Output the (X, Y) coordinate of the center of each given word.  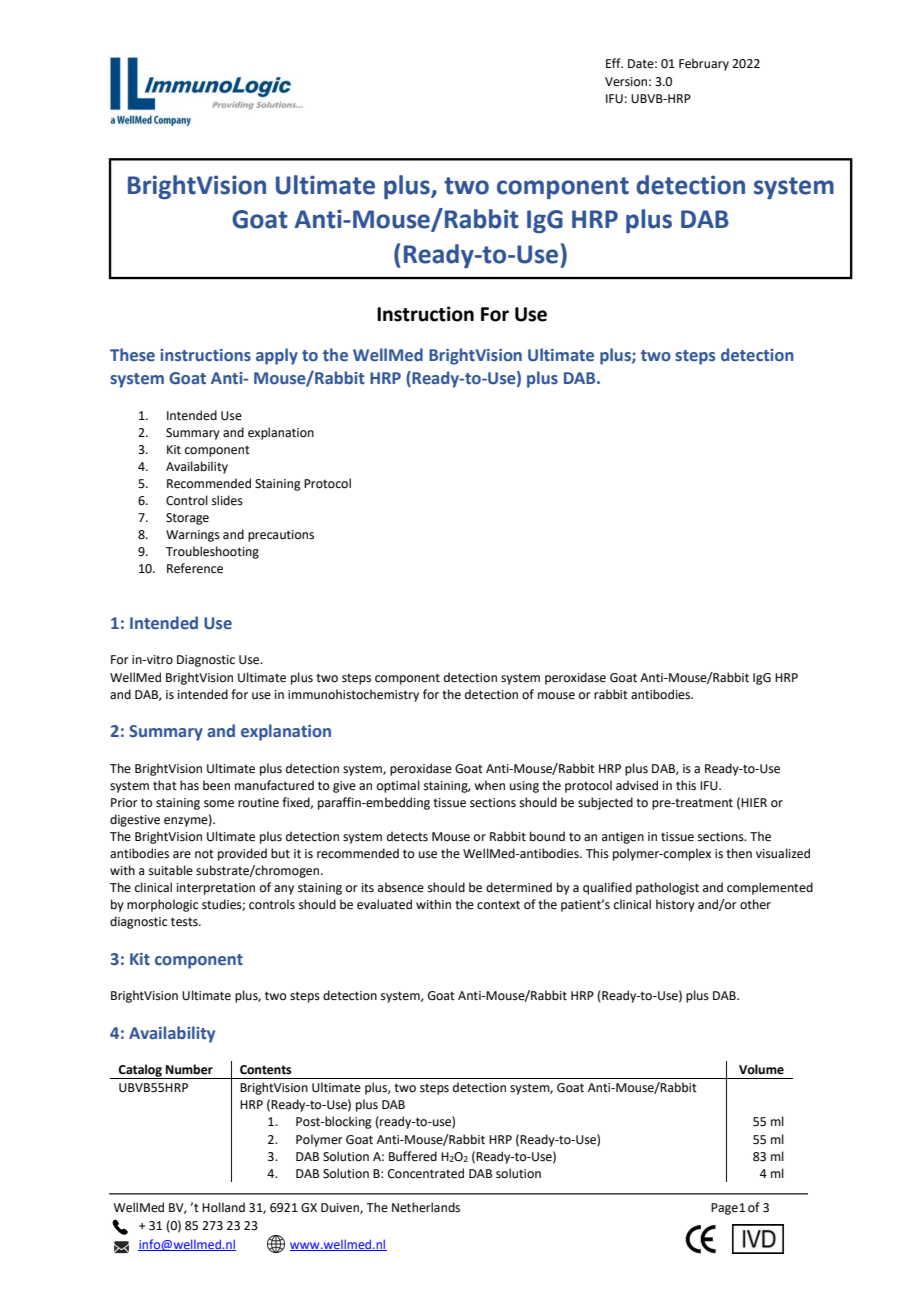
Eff (614, 63)
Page (724, 1209)
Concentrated (426, 1173)
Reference (195, 568)
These (132, 355)
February (704, 64)
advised (637, 785)
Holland (223, 1207)
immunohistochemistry (353, 695)
